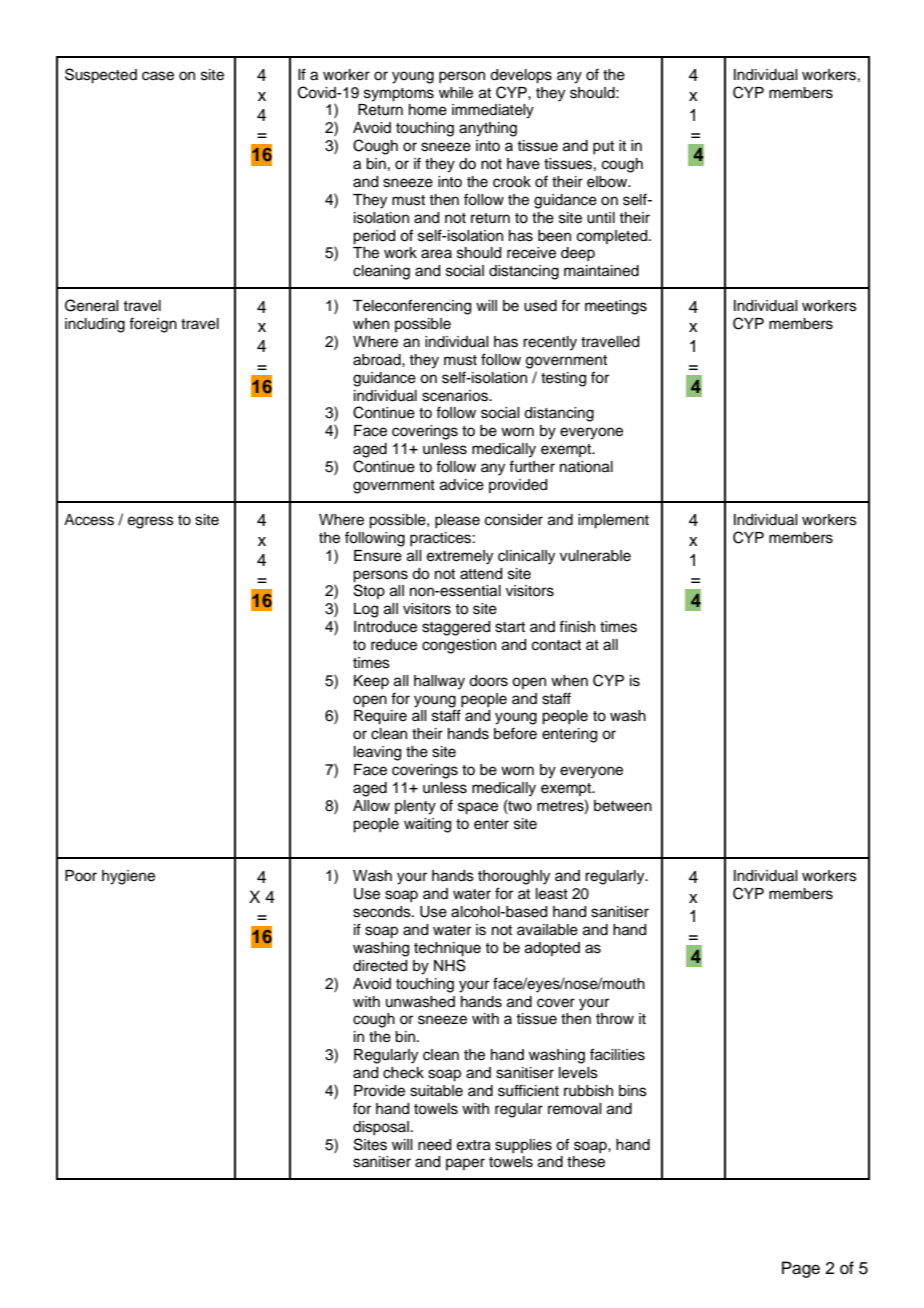 Image resolution: width=924 pixels, height=1308 pixels. Describe the element at coordinates (158, 76) in the image. I see `case` at that location.
